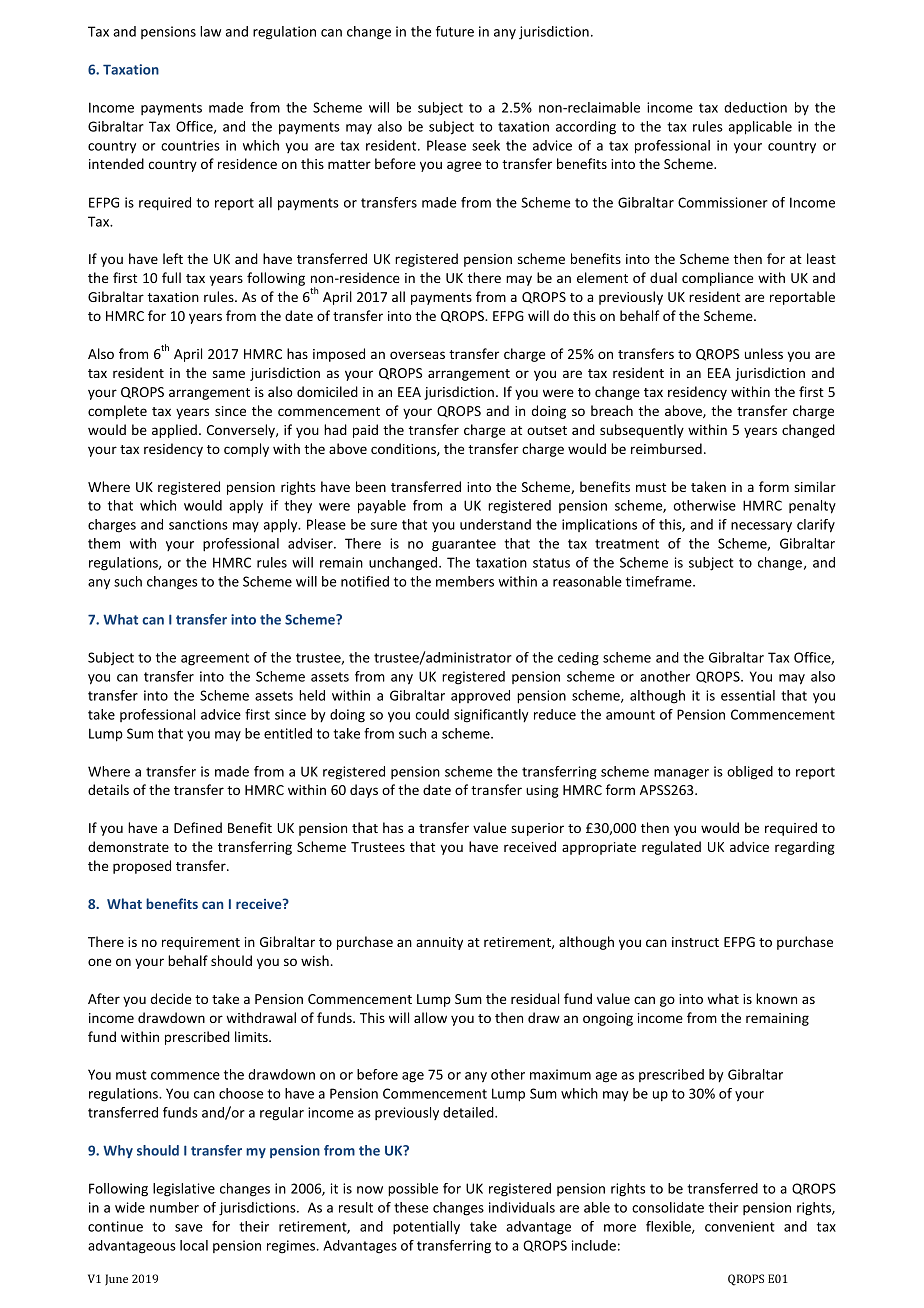 The width and height of the screenshot is (924, 1308). Describe the element at coordinates (748, 695) in the screenshot. I see `essential` at that location.
